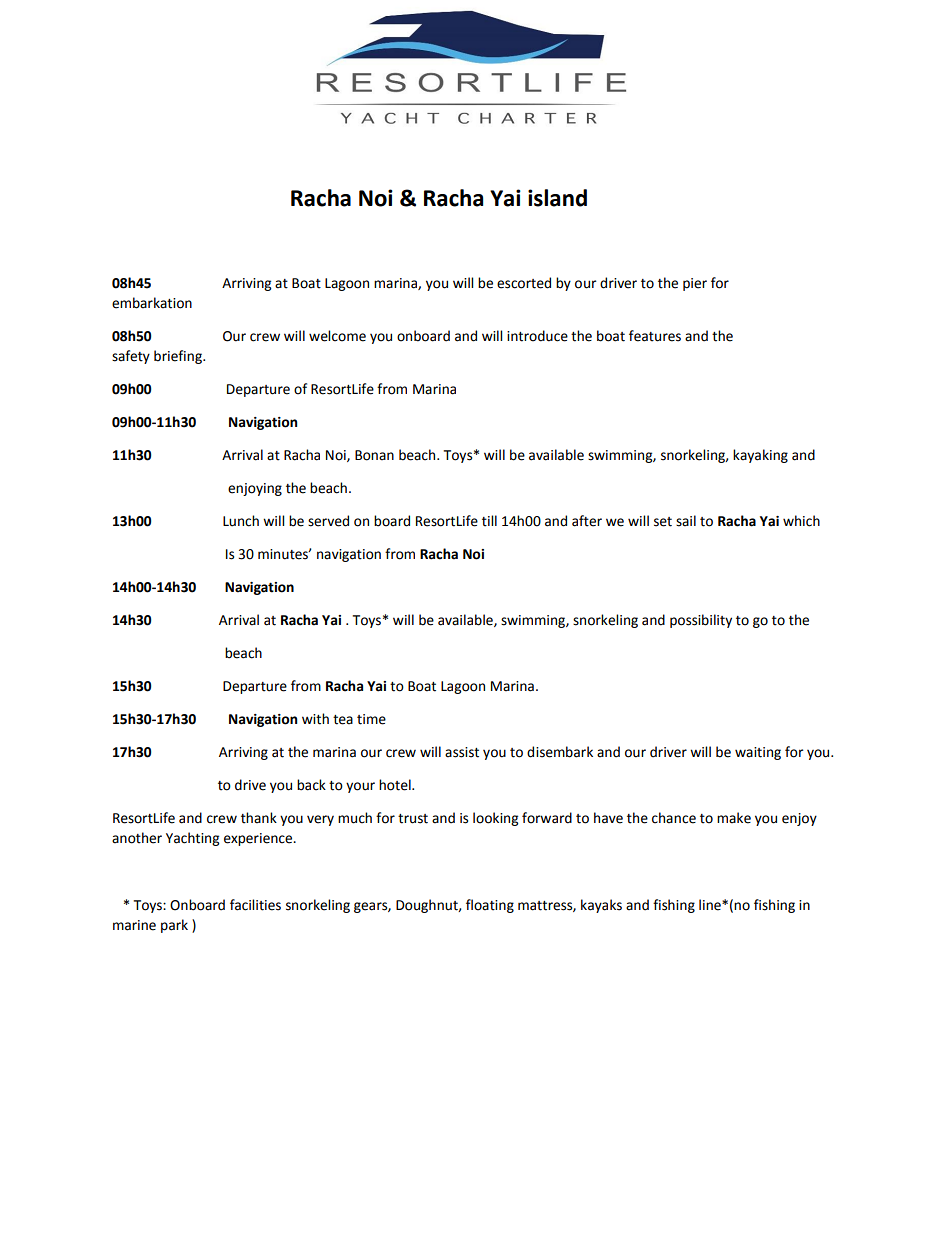  I want to click on introduce, so click(537, 336).
